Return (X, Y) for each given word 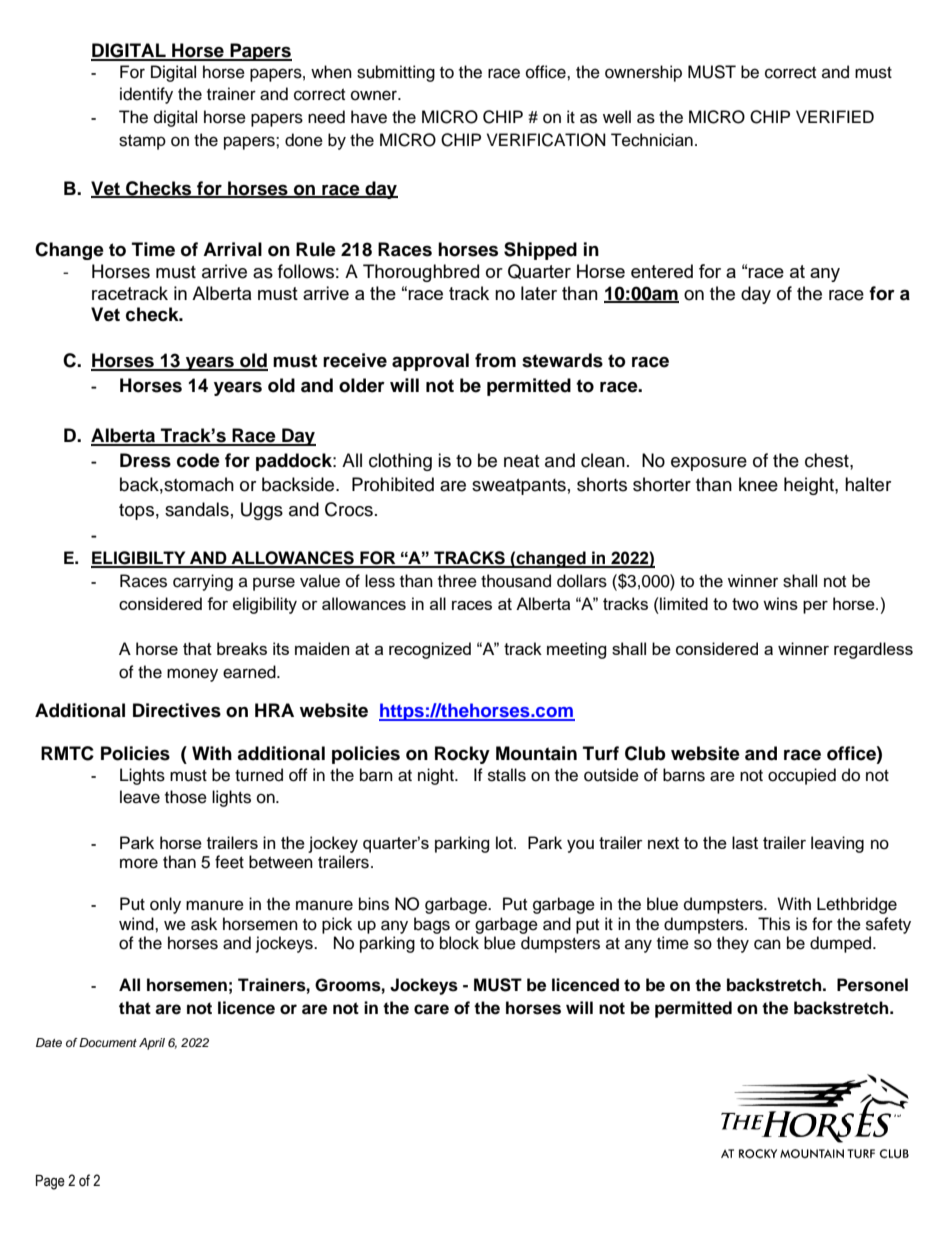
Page (50, 1182)
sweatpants (519, 487)
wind (137, 924)
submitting (396, 73)
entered (662, 271)
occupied (802, 776)
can (767, 944)
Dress (145, 460)
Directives (177, 710)
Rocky (462, 755)
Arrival (232, 249)
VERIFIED (835, 116)
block (459, 943)
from (495, 360)
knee (758, 484)
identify (146, 95)
